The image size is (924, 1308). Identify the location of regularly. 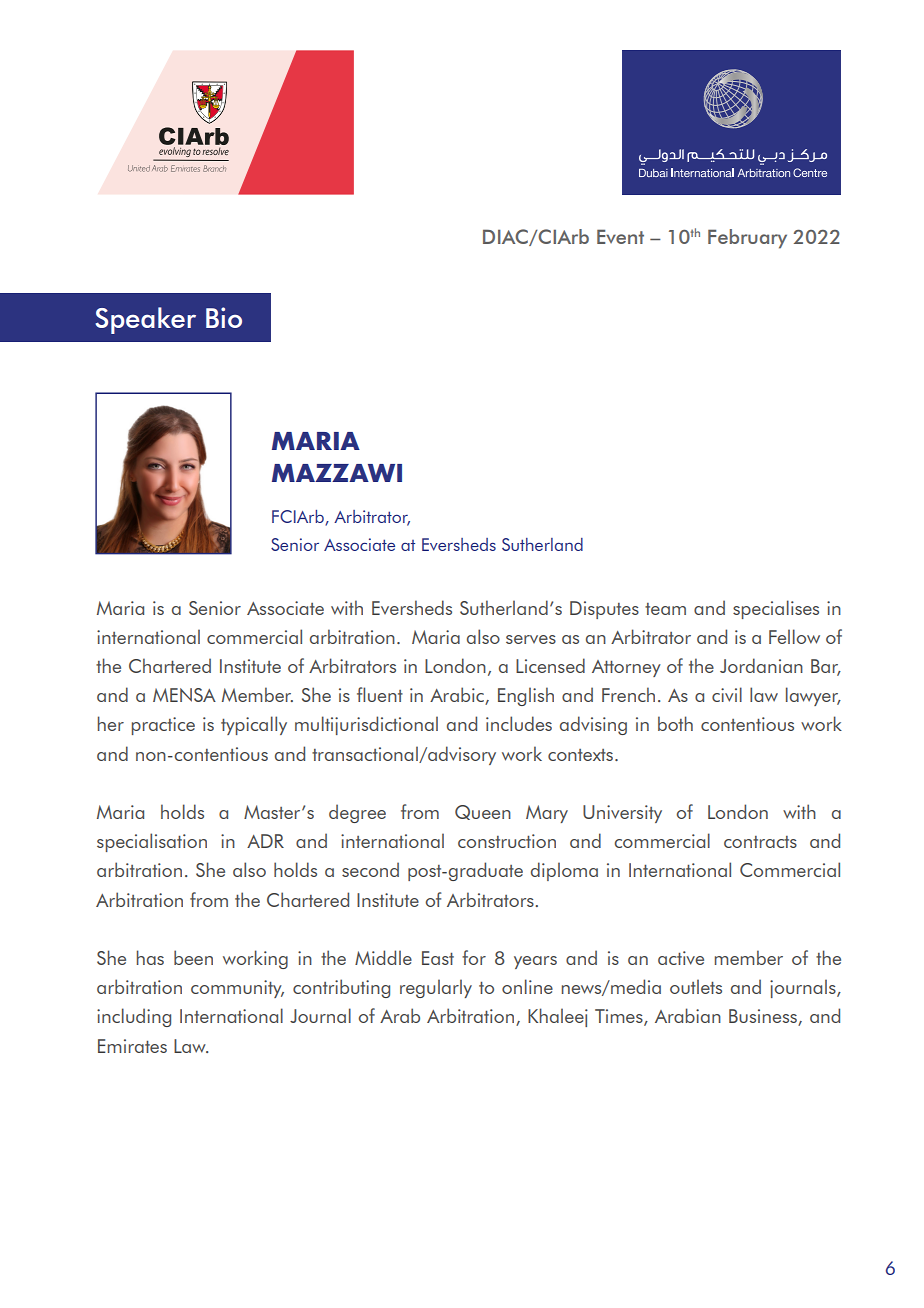
(436, 988).
